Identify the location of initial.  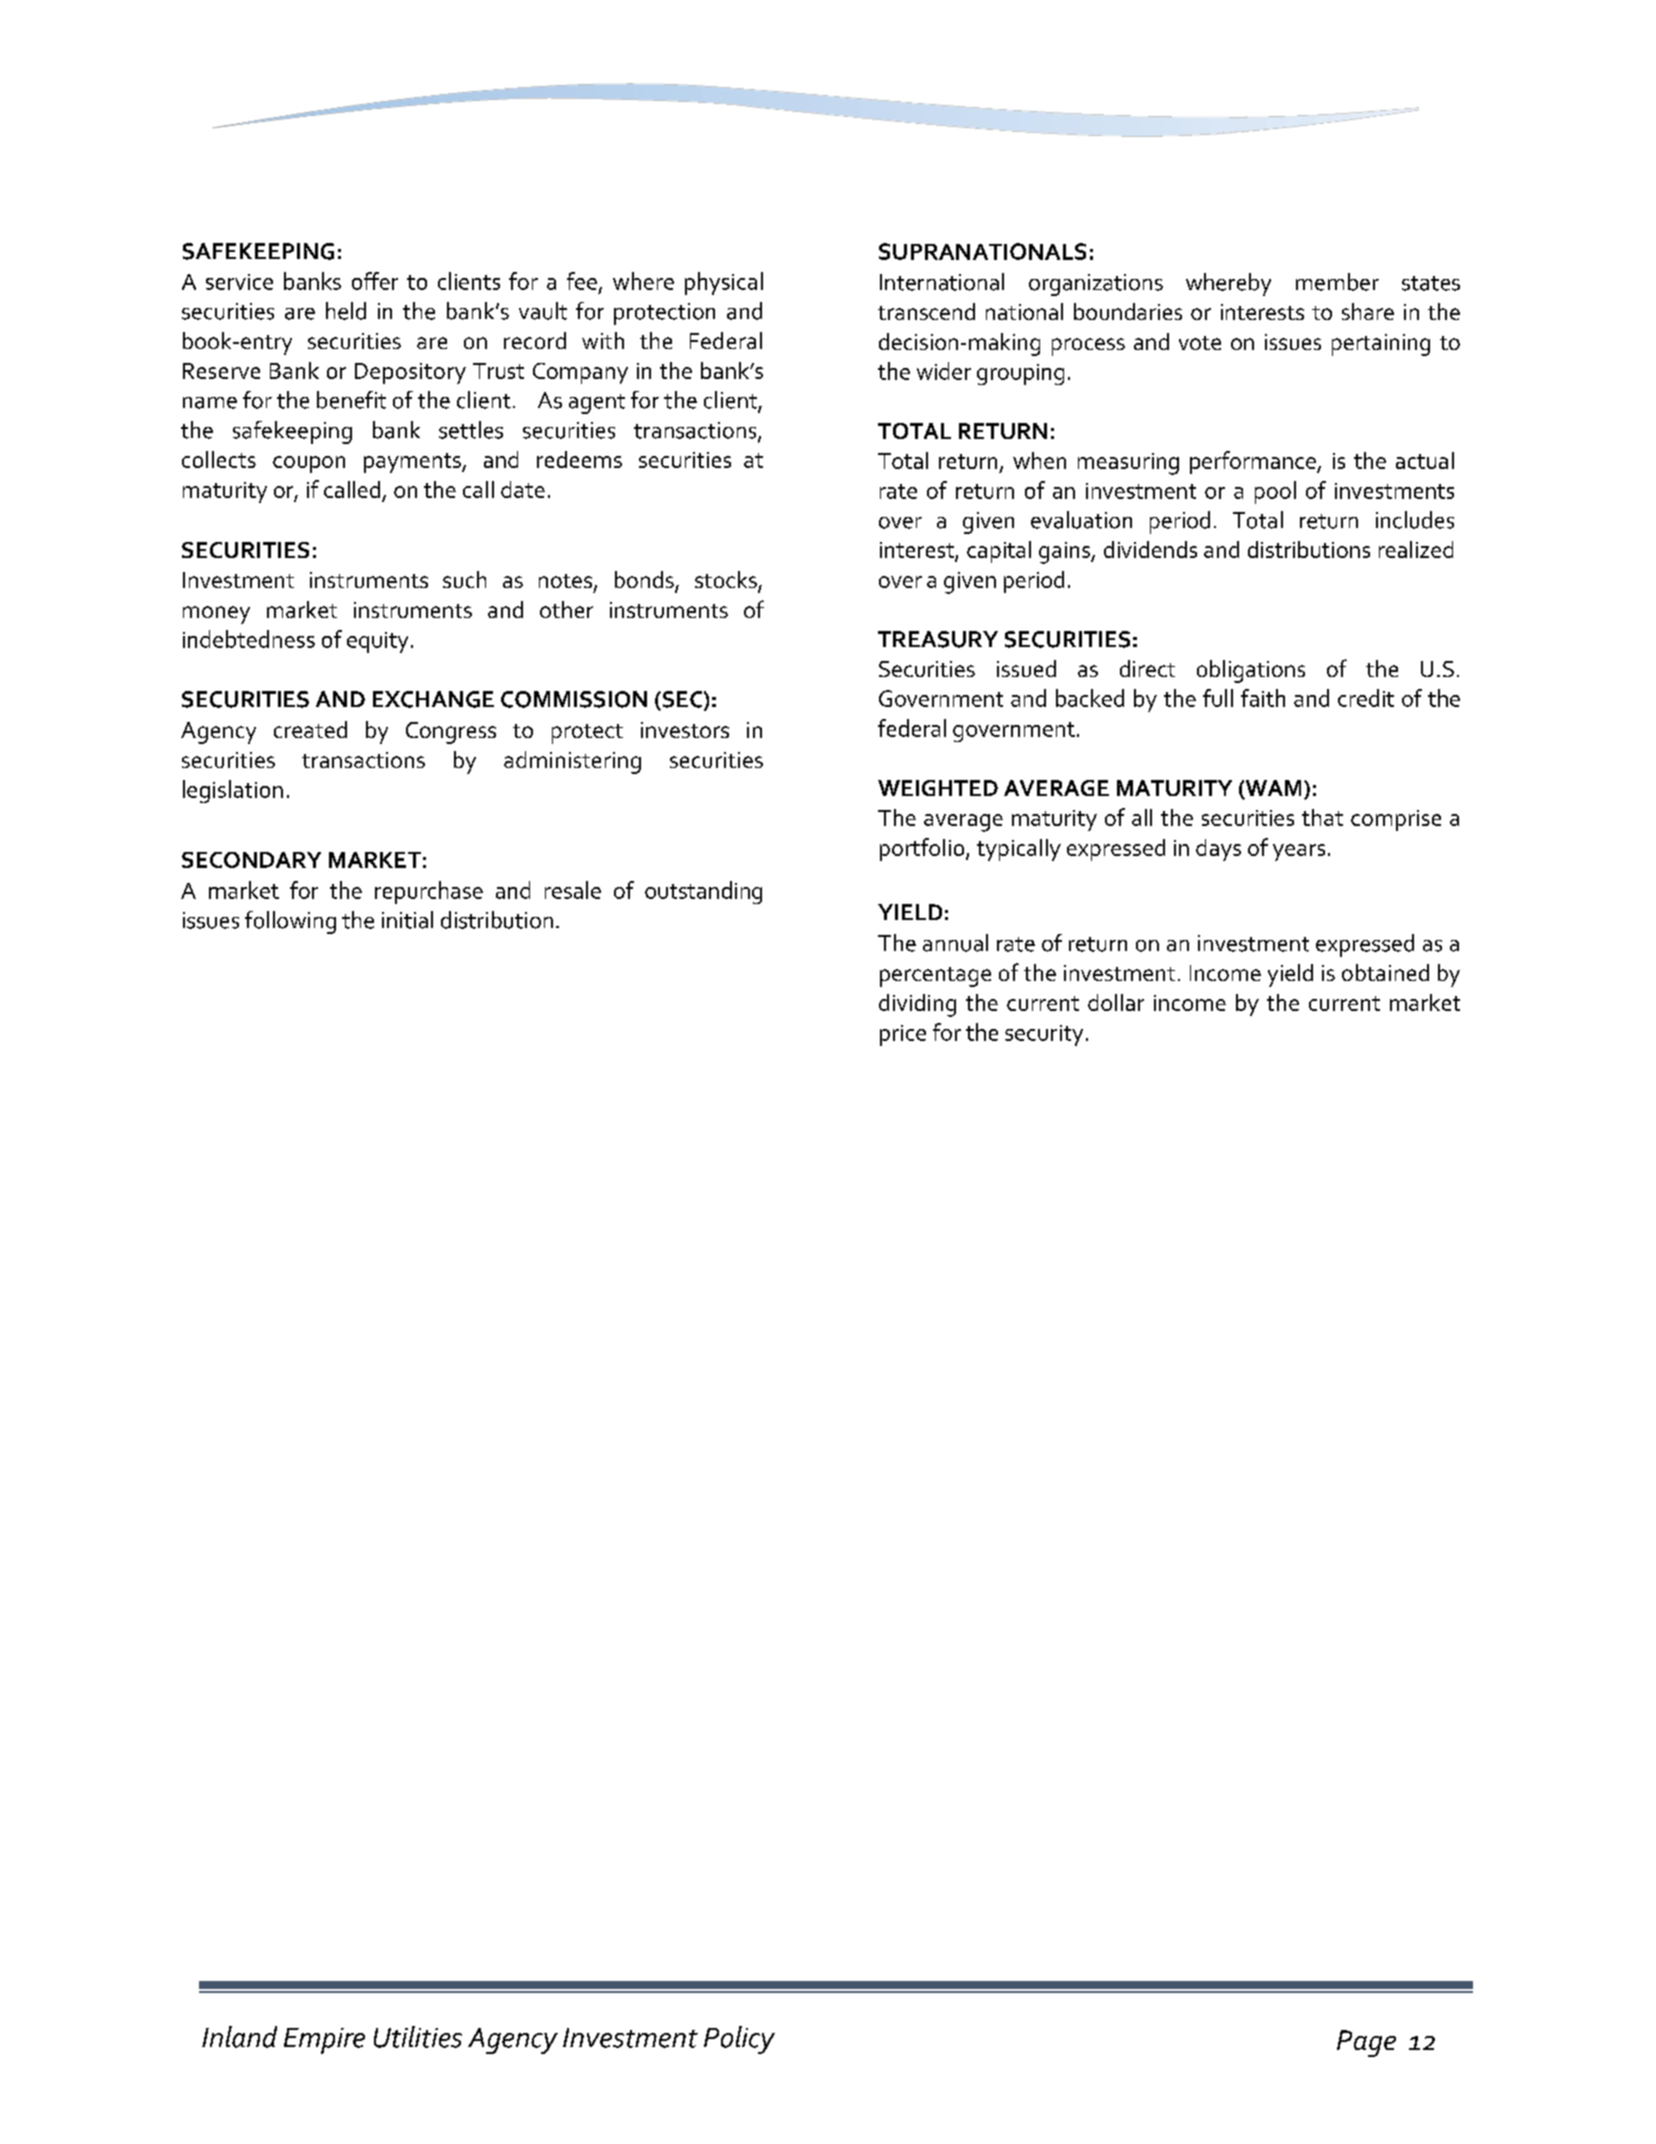
(407, 920).
